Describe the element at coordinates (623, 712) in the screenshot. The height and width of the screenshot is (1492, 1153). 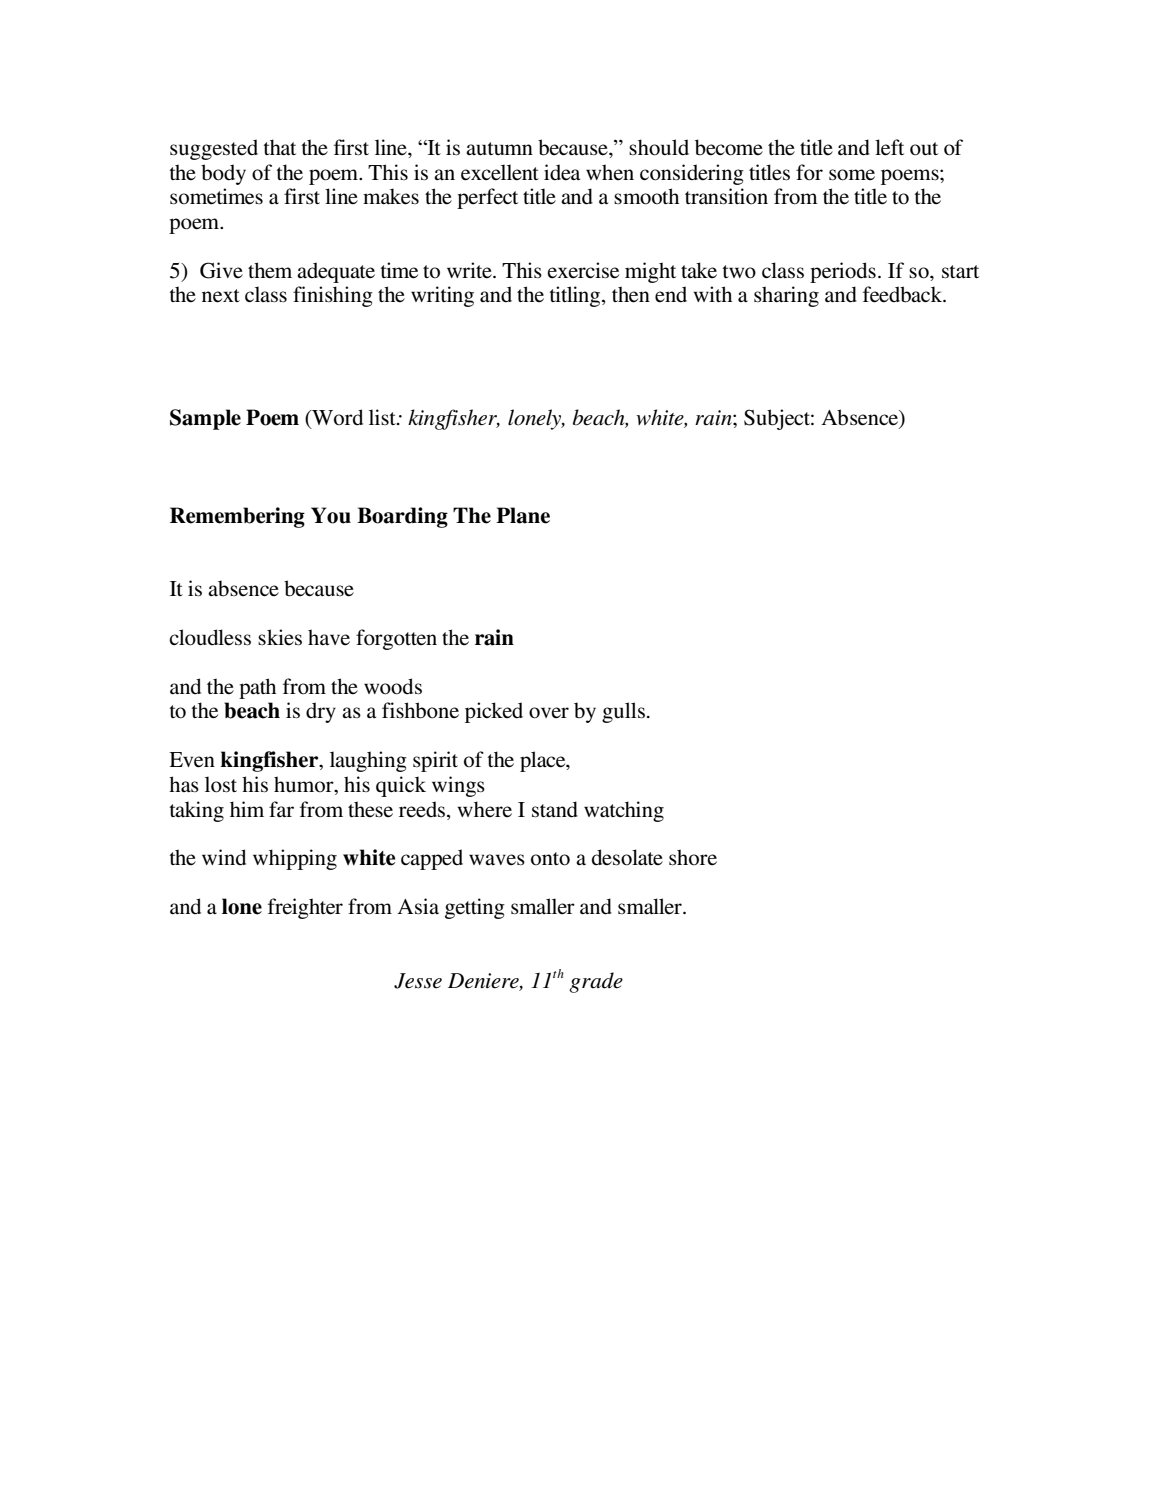
I see `gulls` at that location.
